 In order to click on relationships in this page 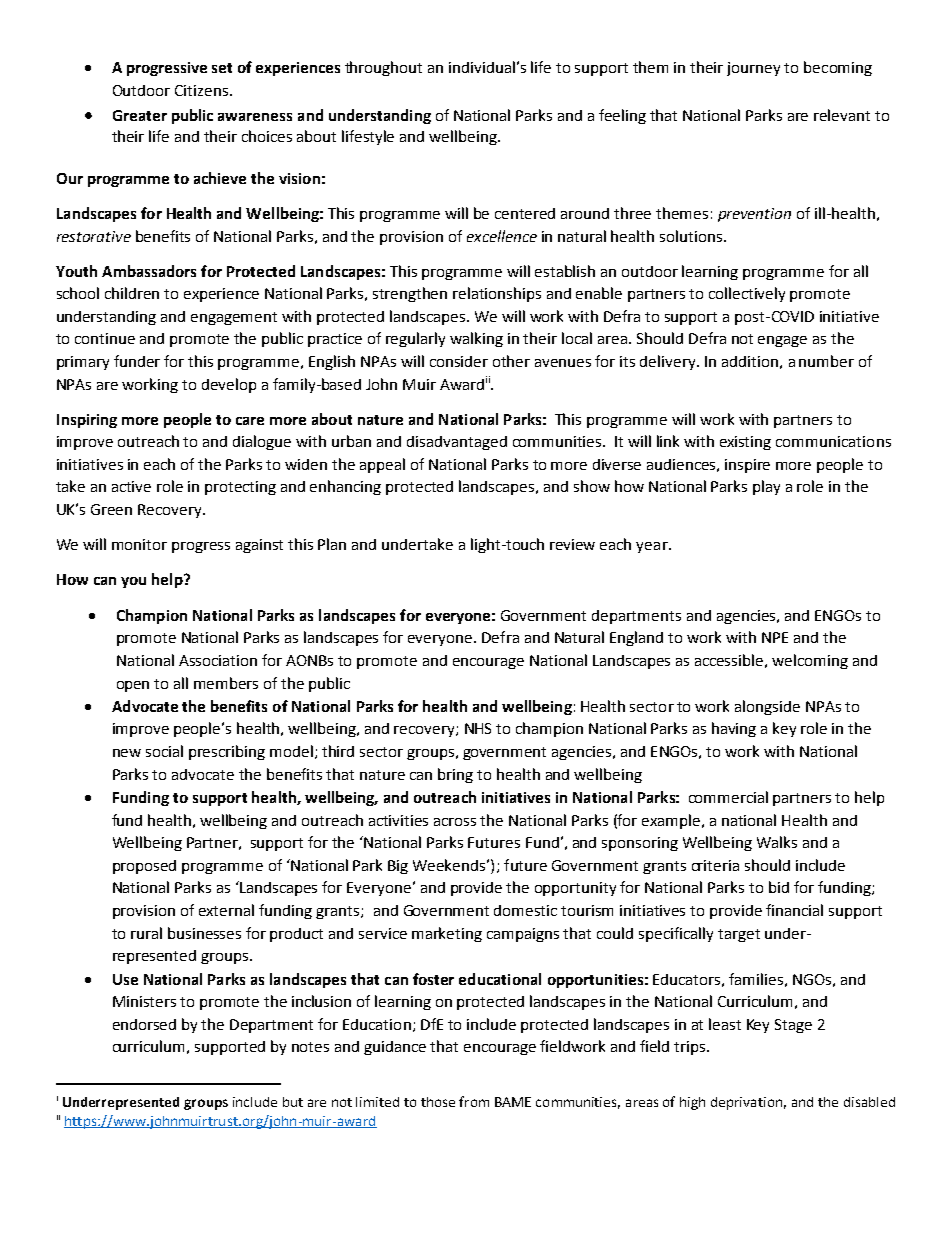, I will do `click(497, 294)`.
